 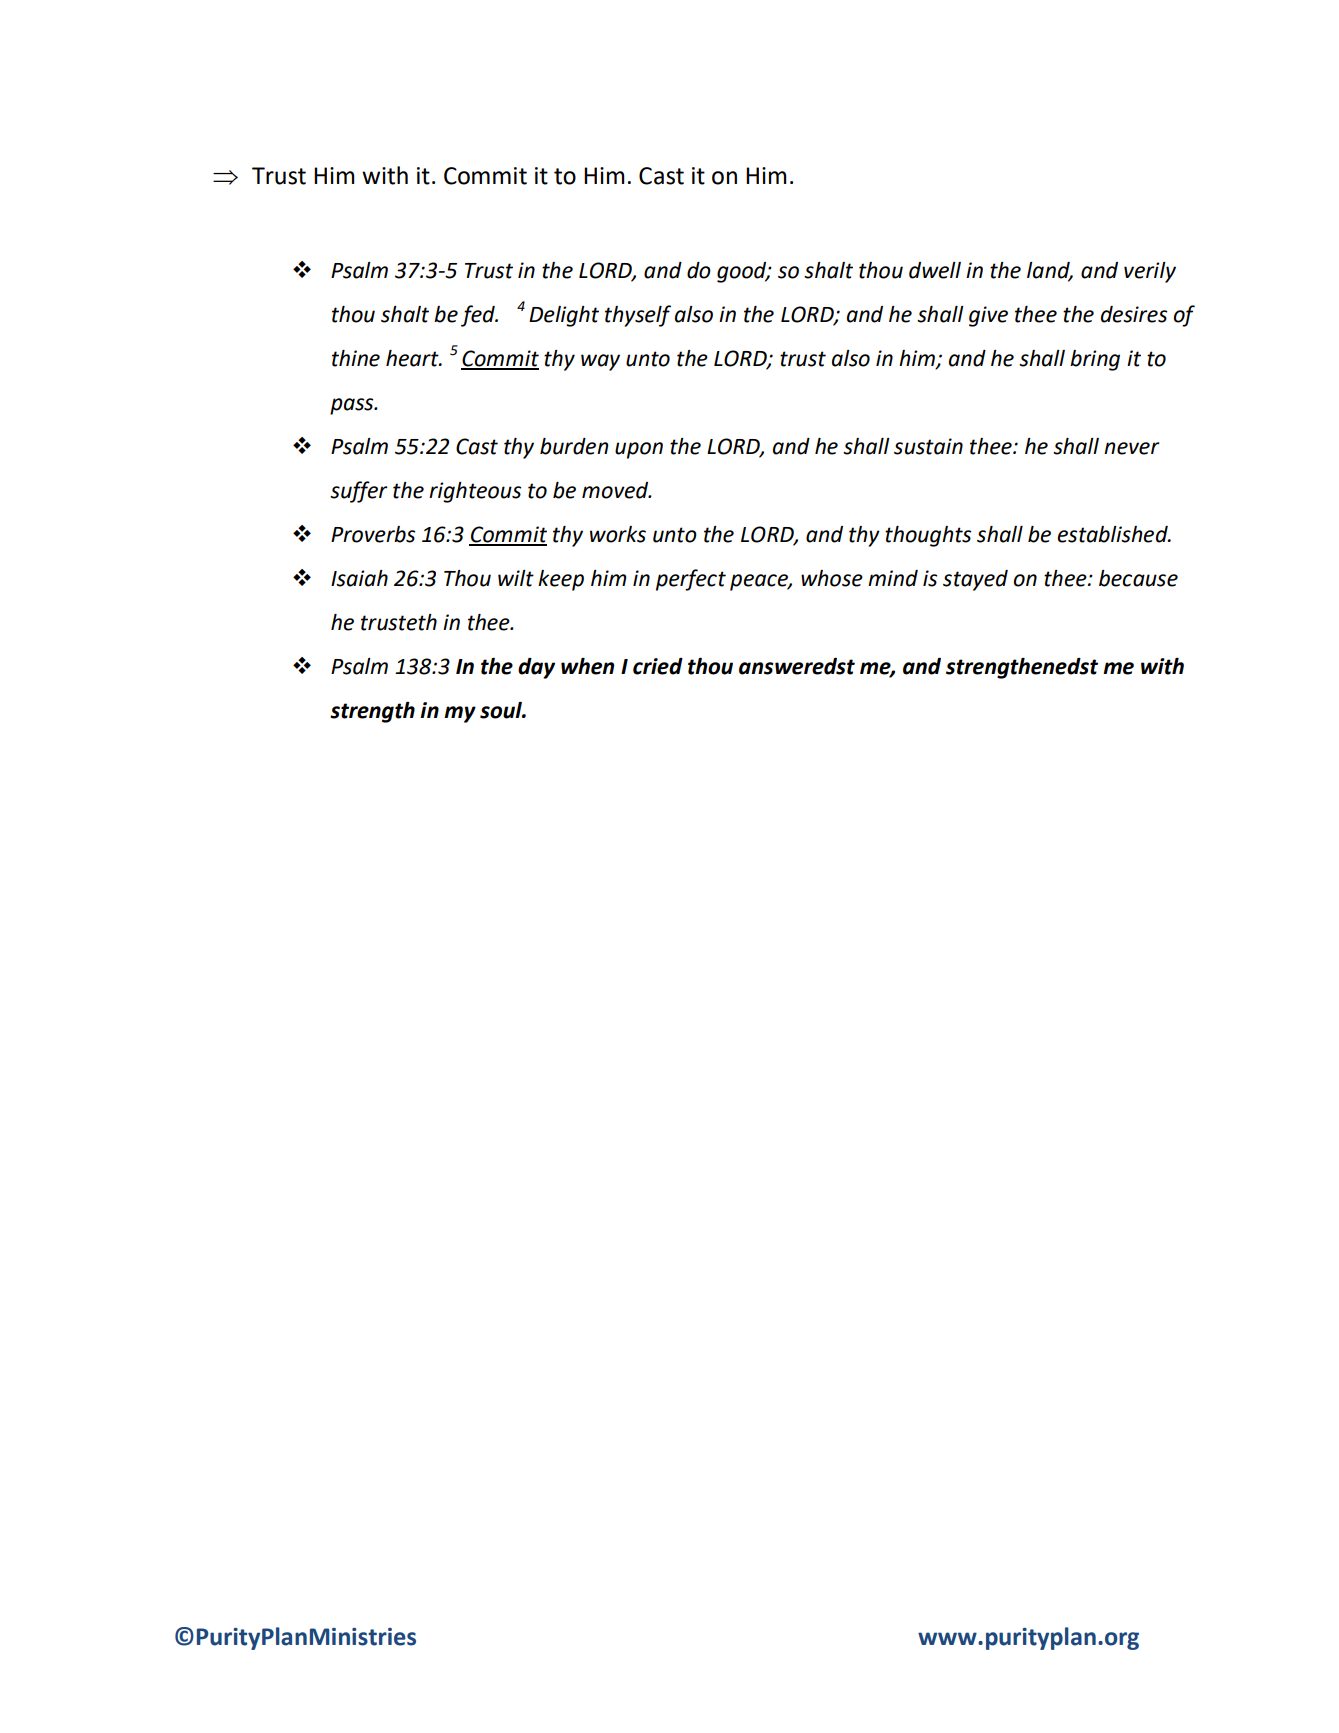 I want to click on thyself, so click(x=638, y=316).
